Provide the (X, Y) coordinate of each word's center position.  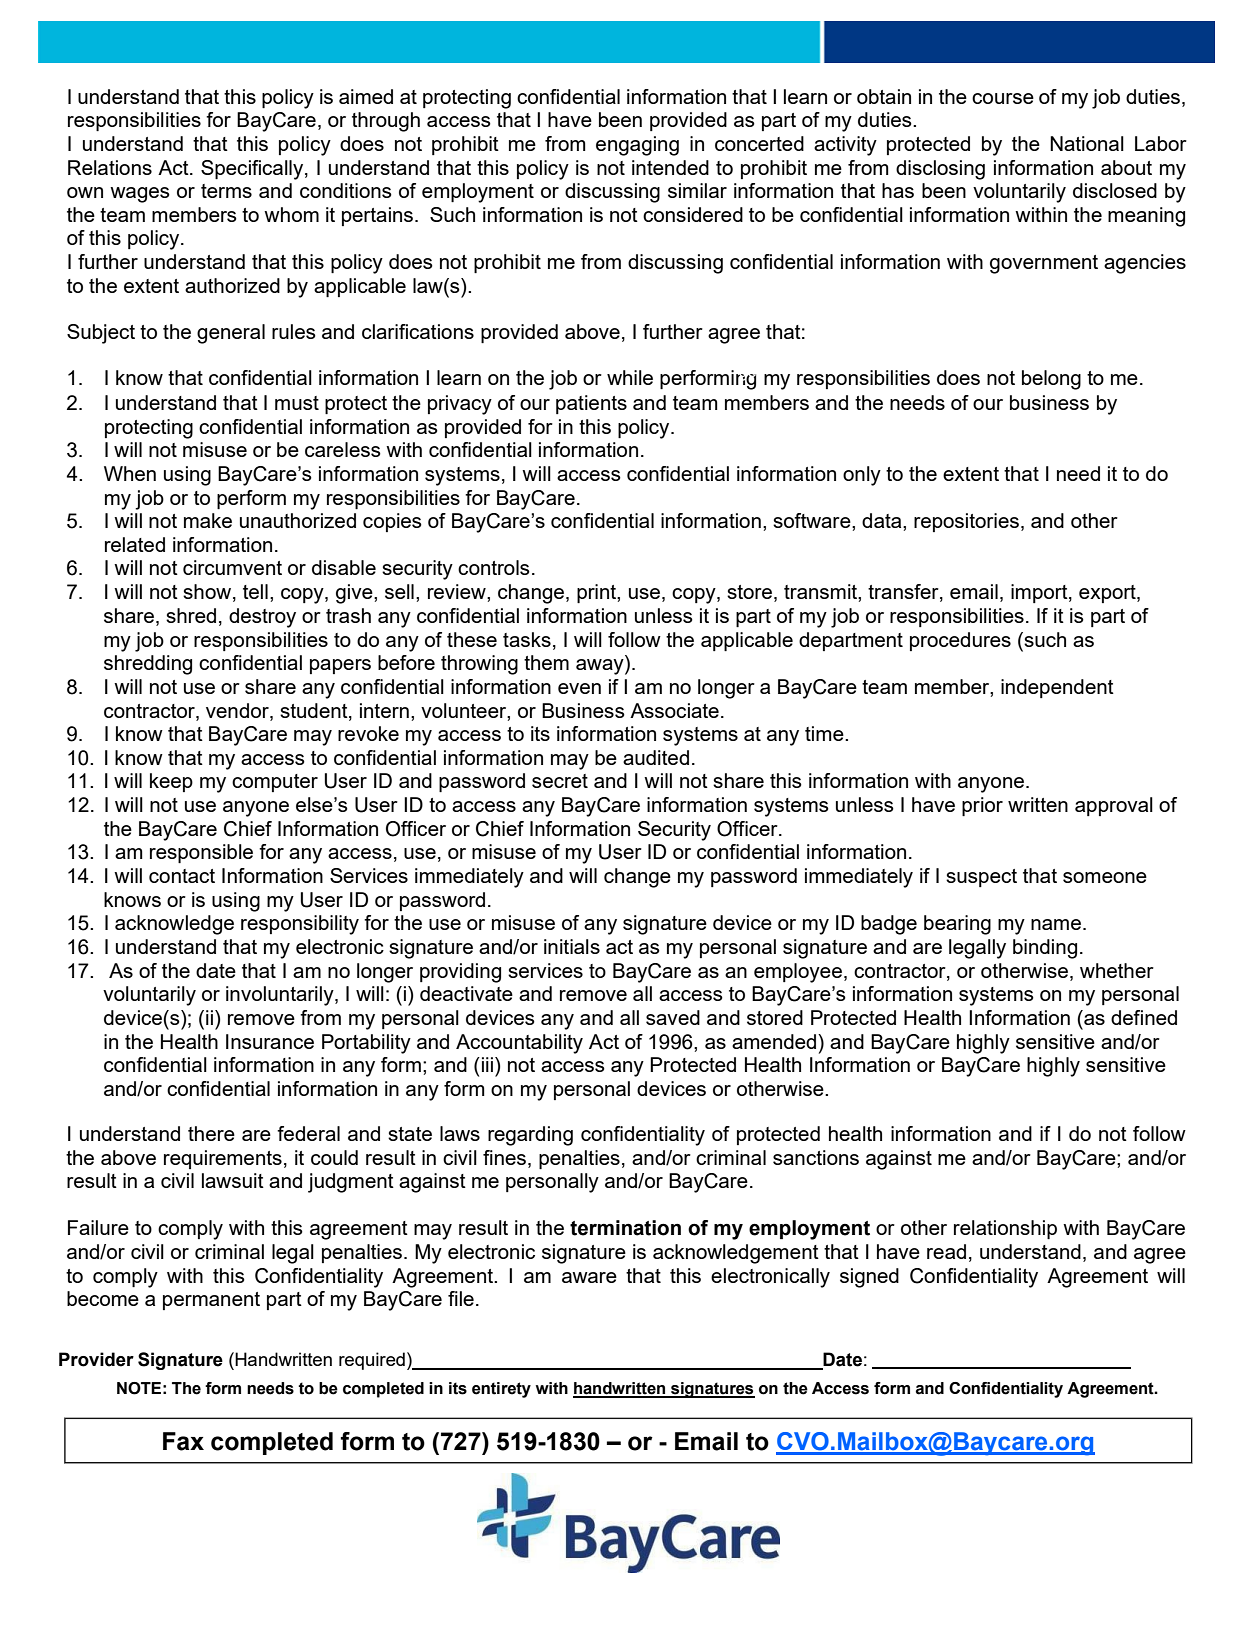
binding (1045, 949)
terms (226, 191)
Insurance (270, 1041)
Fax (183, 1441)
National (1087, 143)
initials (572, 946)
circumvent (232, 567)
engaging (637, 146)
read (946, 1251)
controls (494, 567)
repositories (966, 522)
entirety (501, 1390)
